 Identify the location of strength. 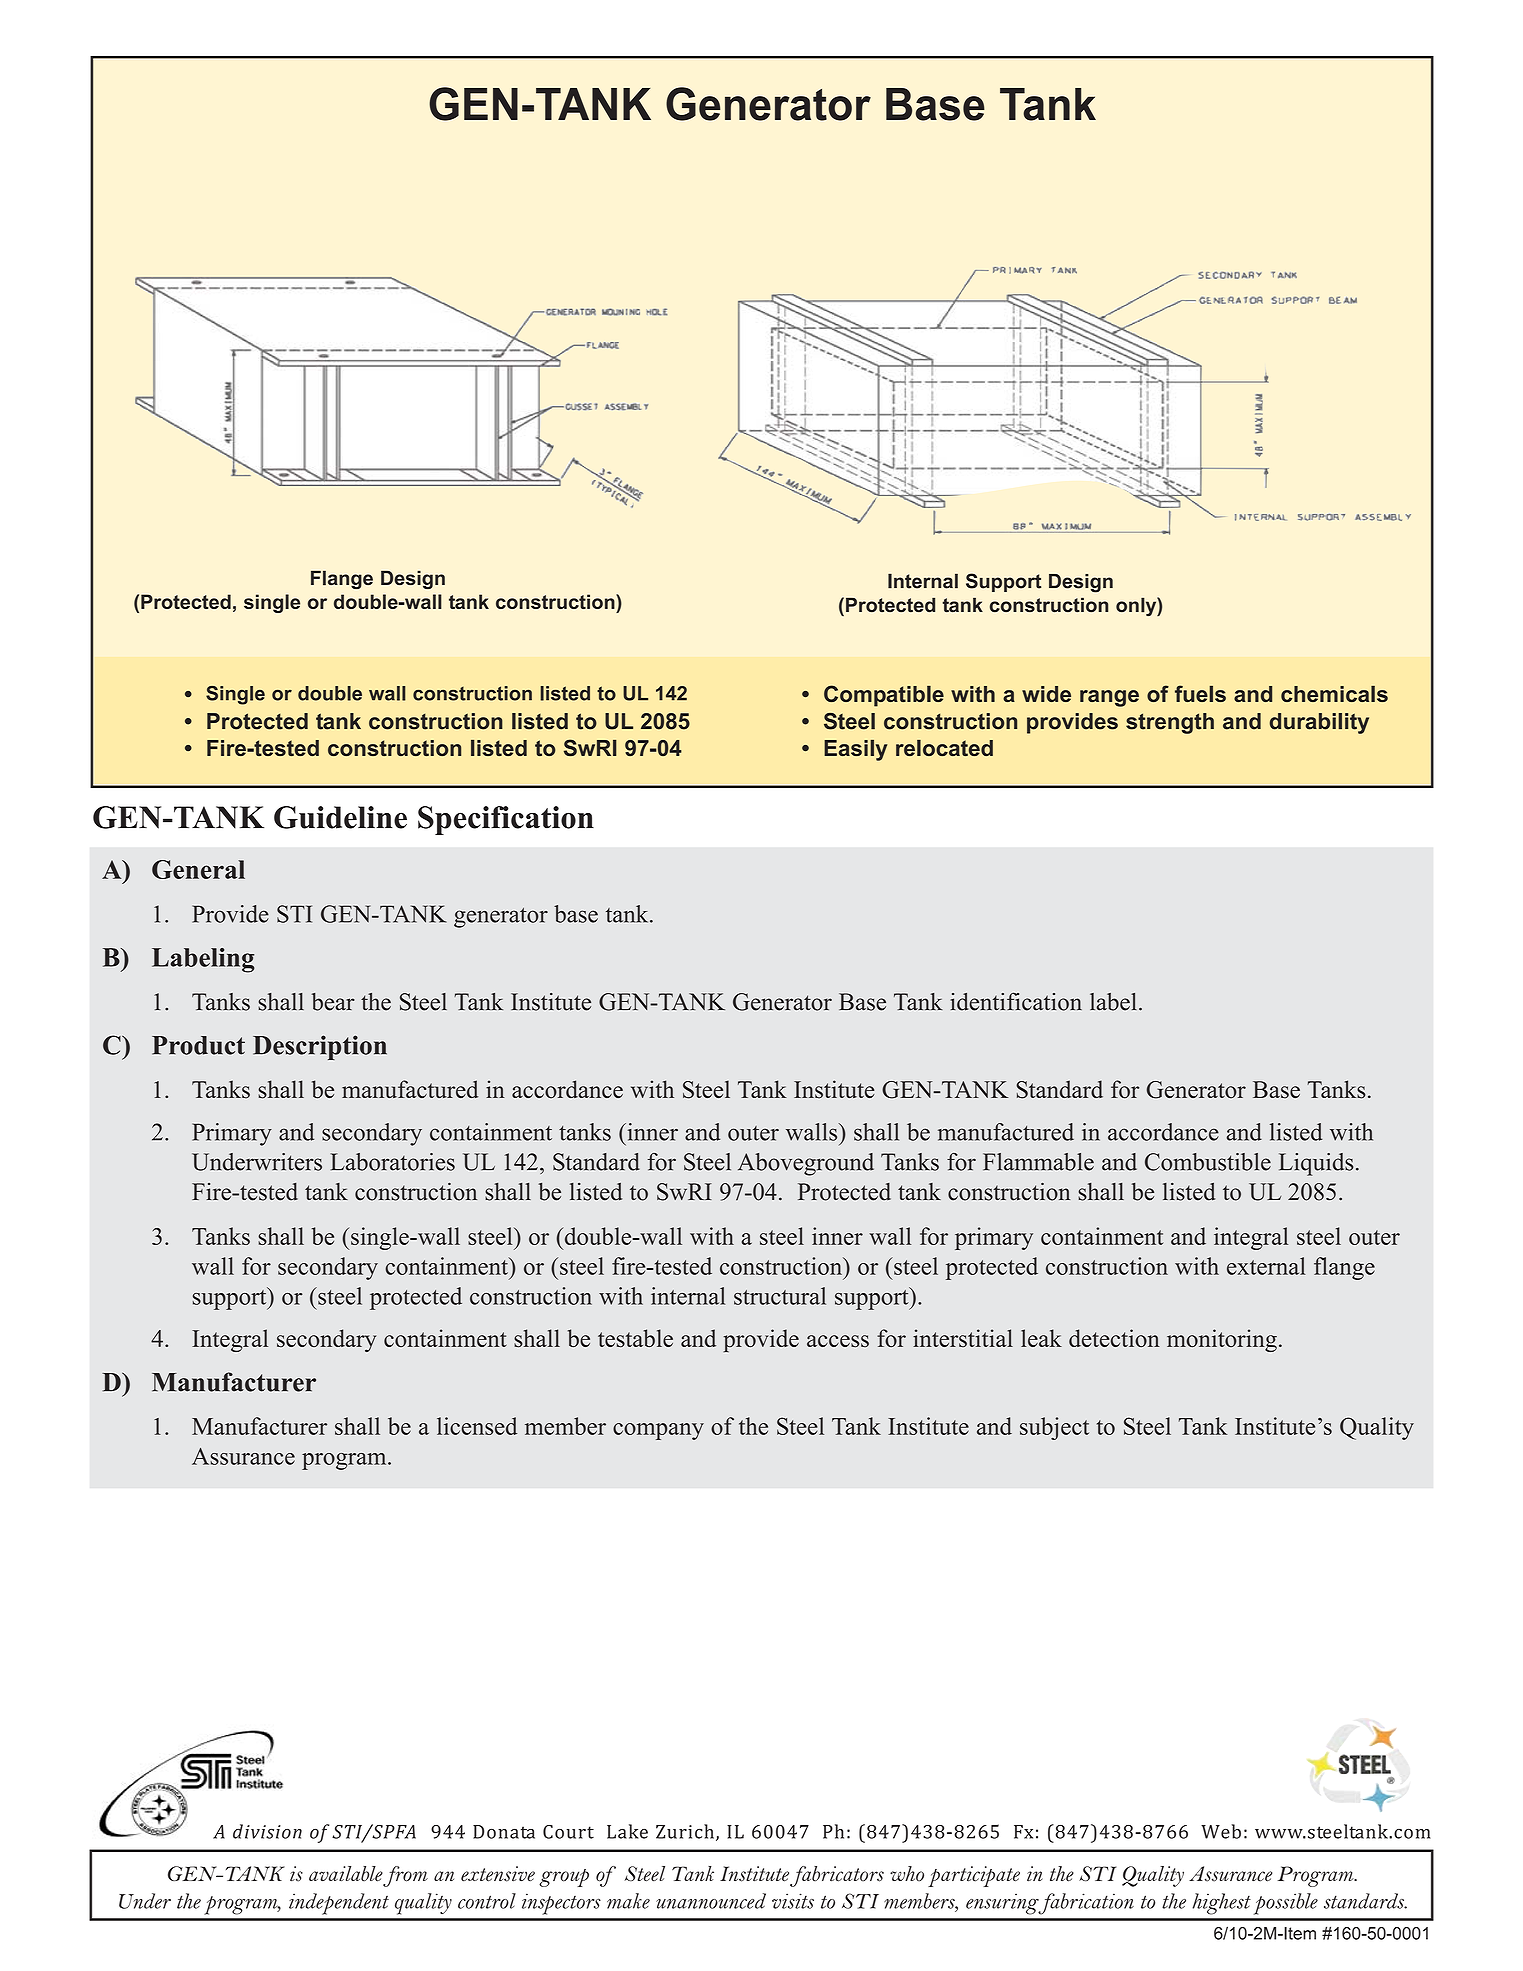
(1170, 723).
